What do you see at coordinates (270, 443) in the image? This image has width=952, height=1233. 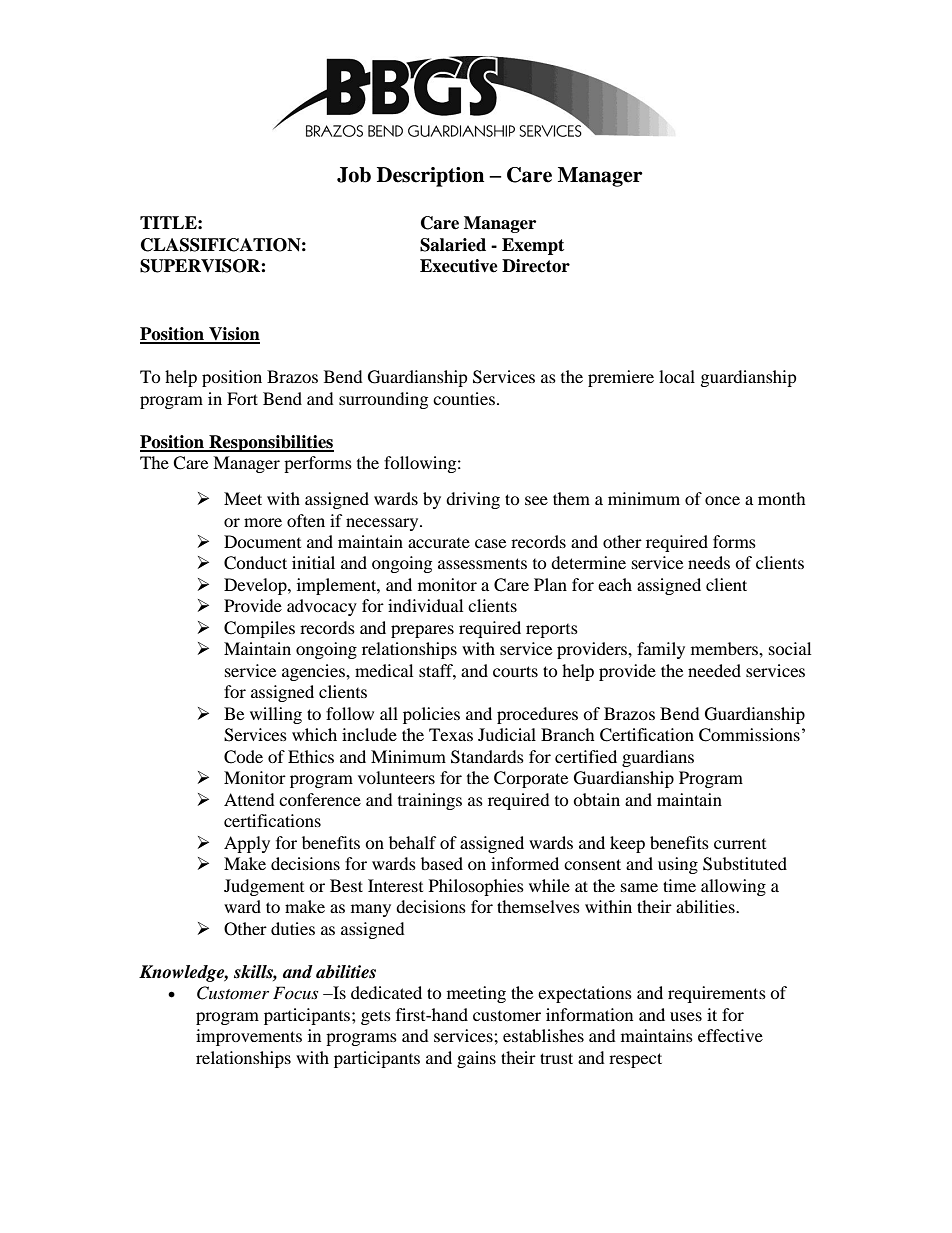 I see `Responsibilities` at bounding box center [270, 443].
